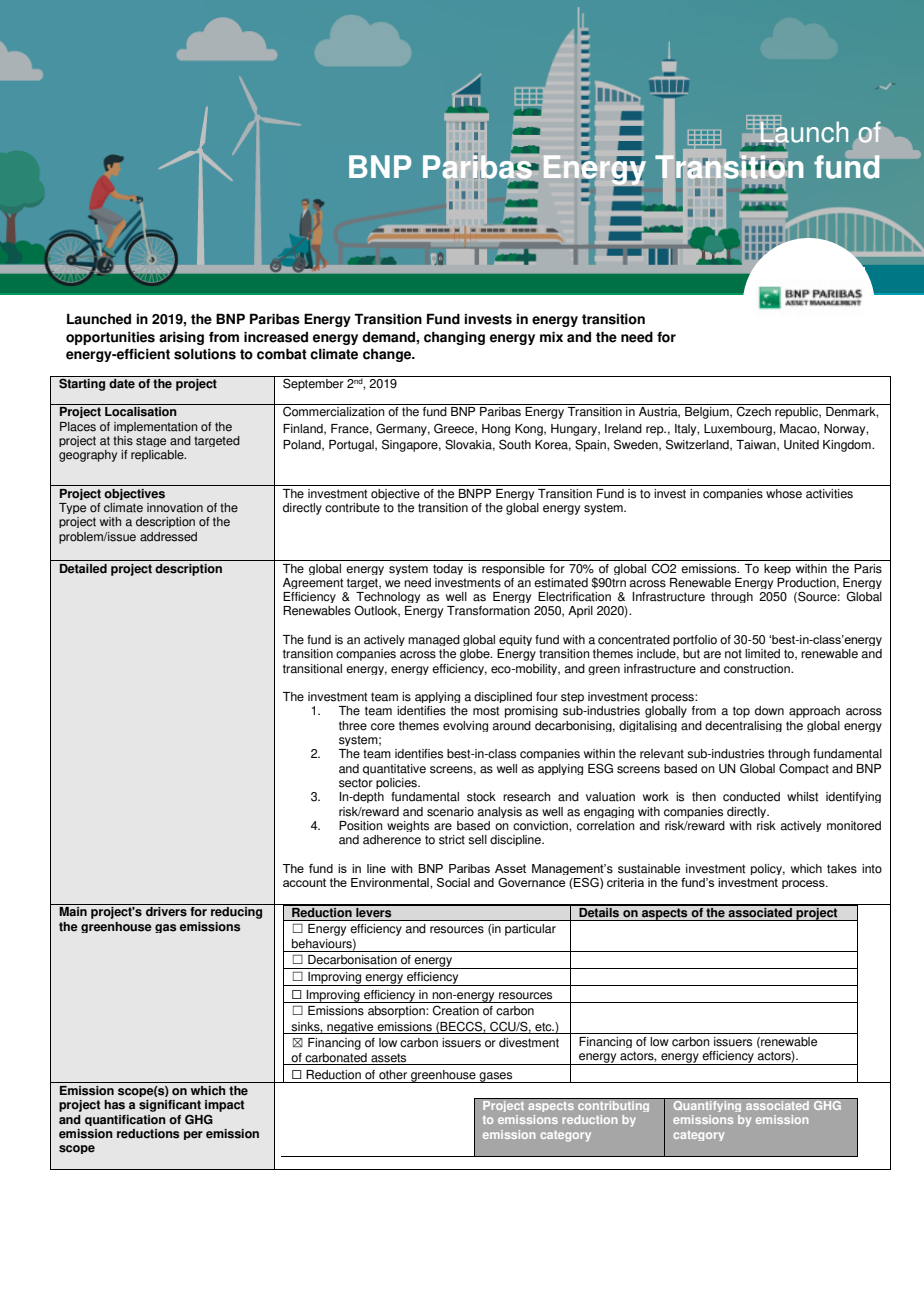 The width and height of the screenshot is (924, 1308). Describe the element at coordinates (754, 411) in the screenshot. I see `Czech` at that location.
